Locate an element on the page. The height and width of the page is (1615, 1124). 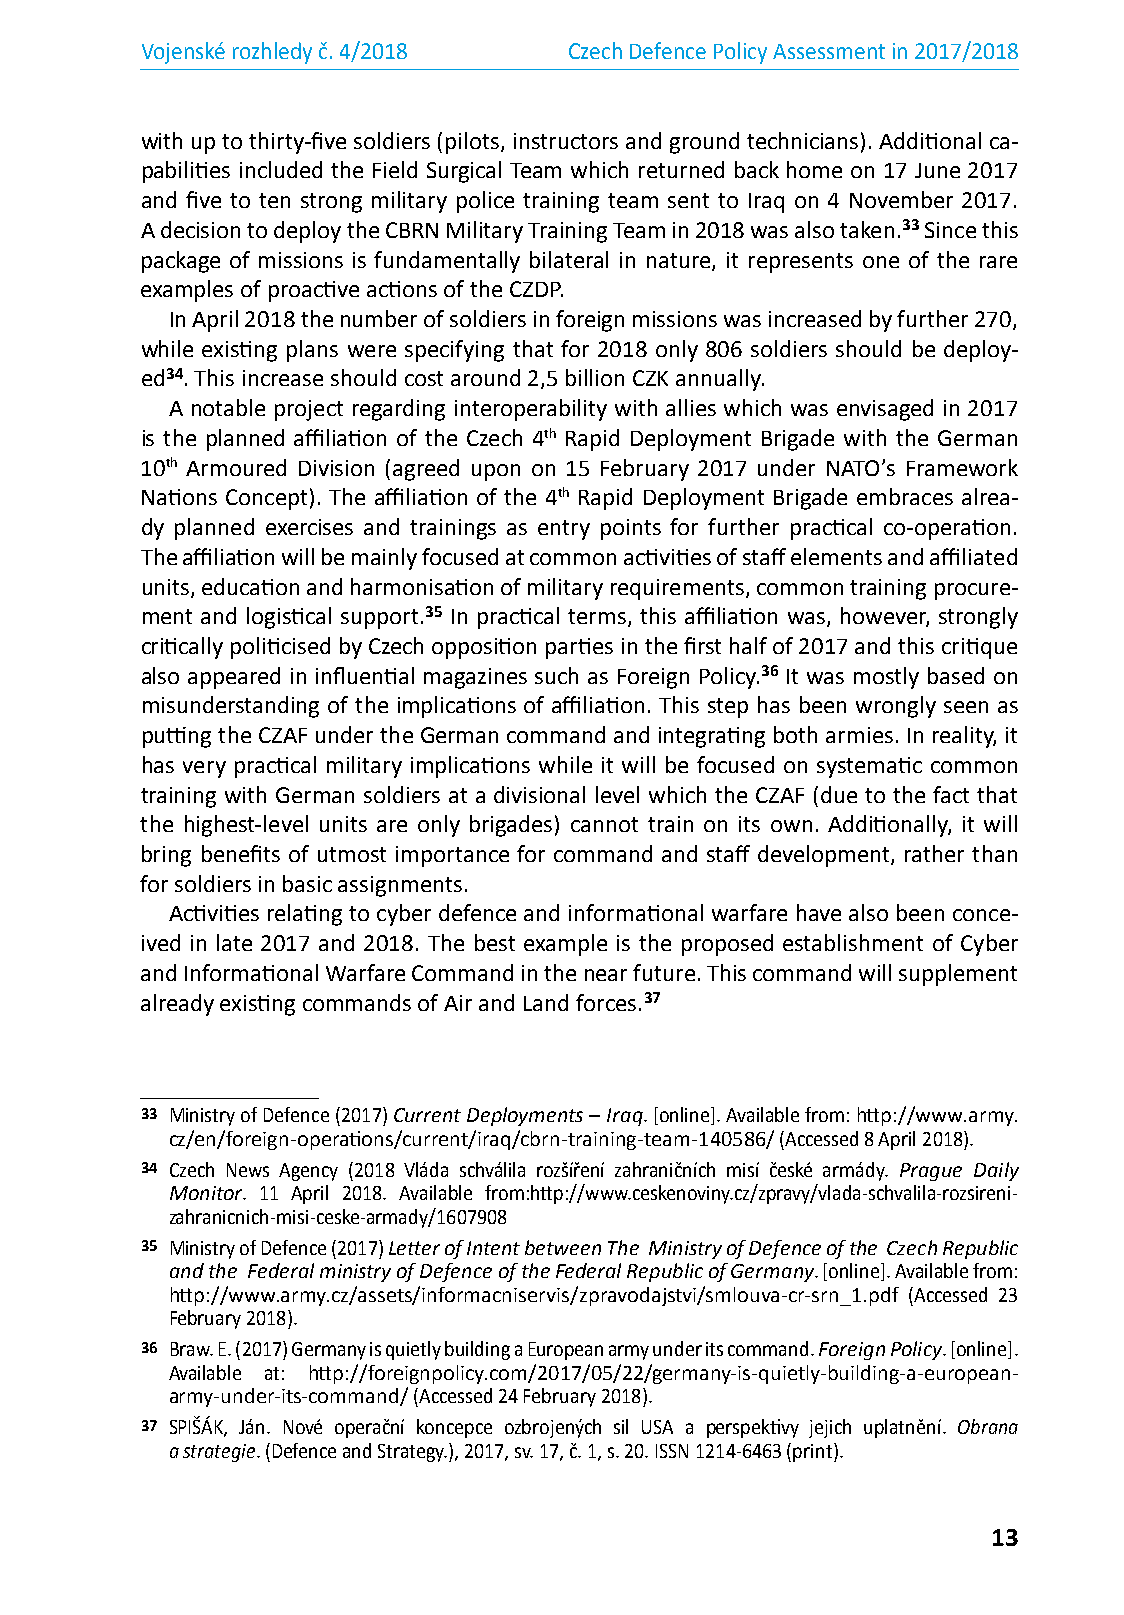
relating is located at coordinates (305, 915).
